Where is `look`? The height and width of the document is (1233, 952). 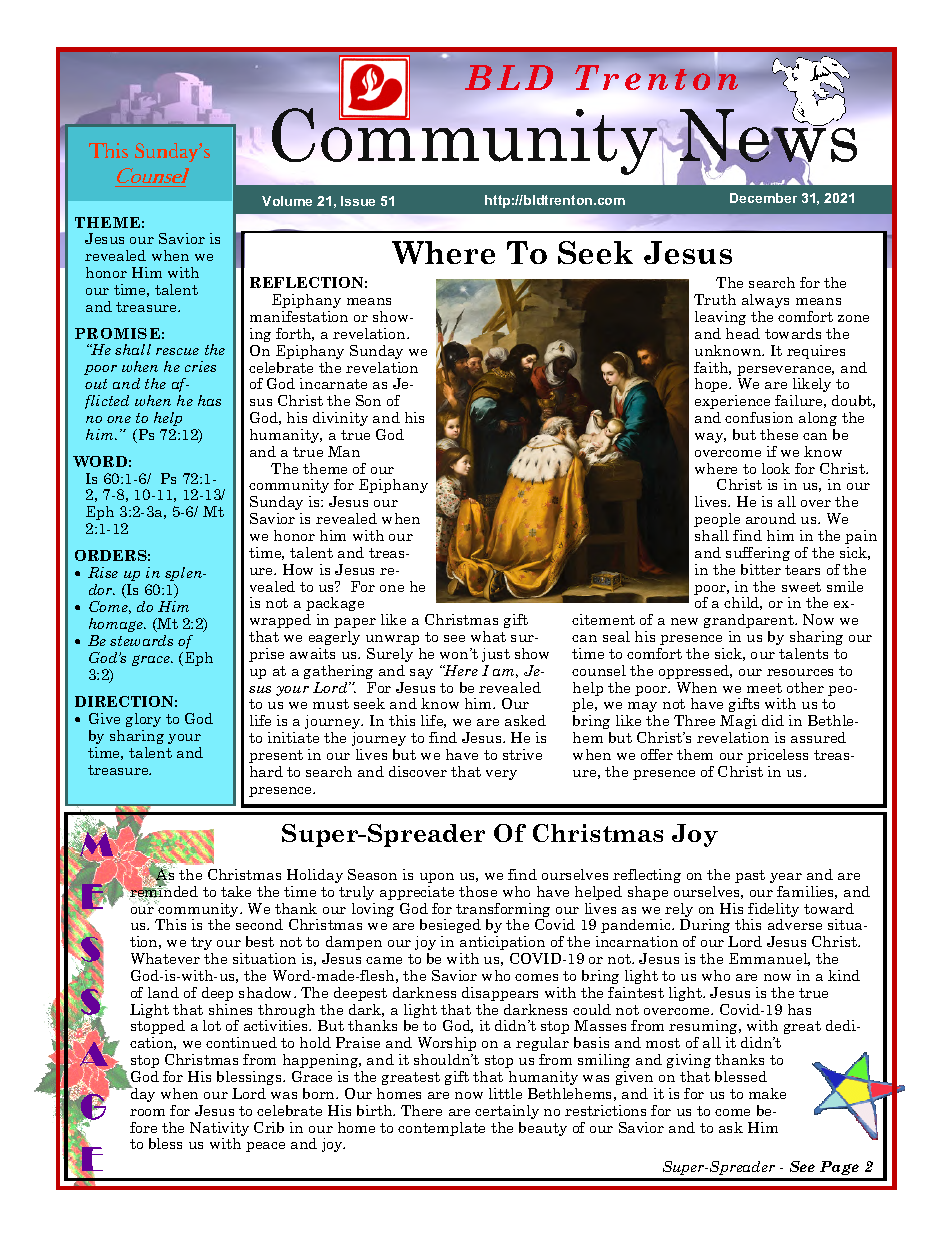
look is located at coordinates (776, 468).
